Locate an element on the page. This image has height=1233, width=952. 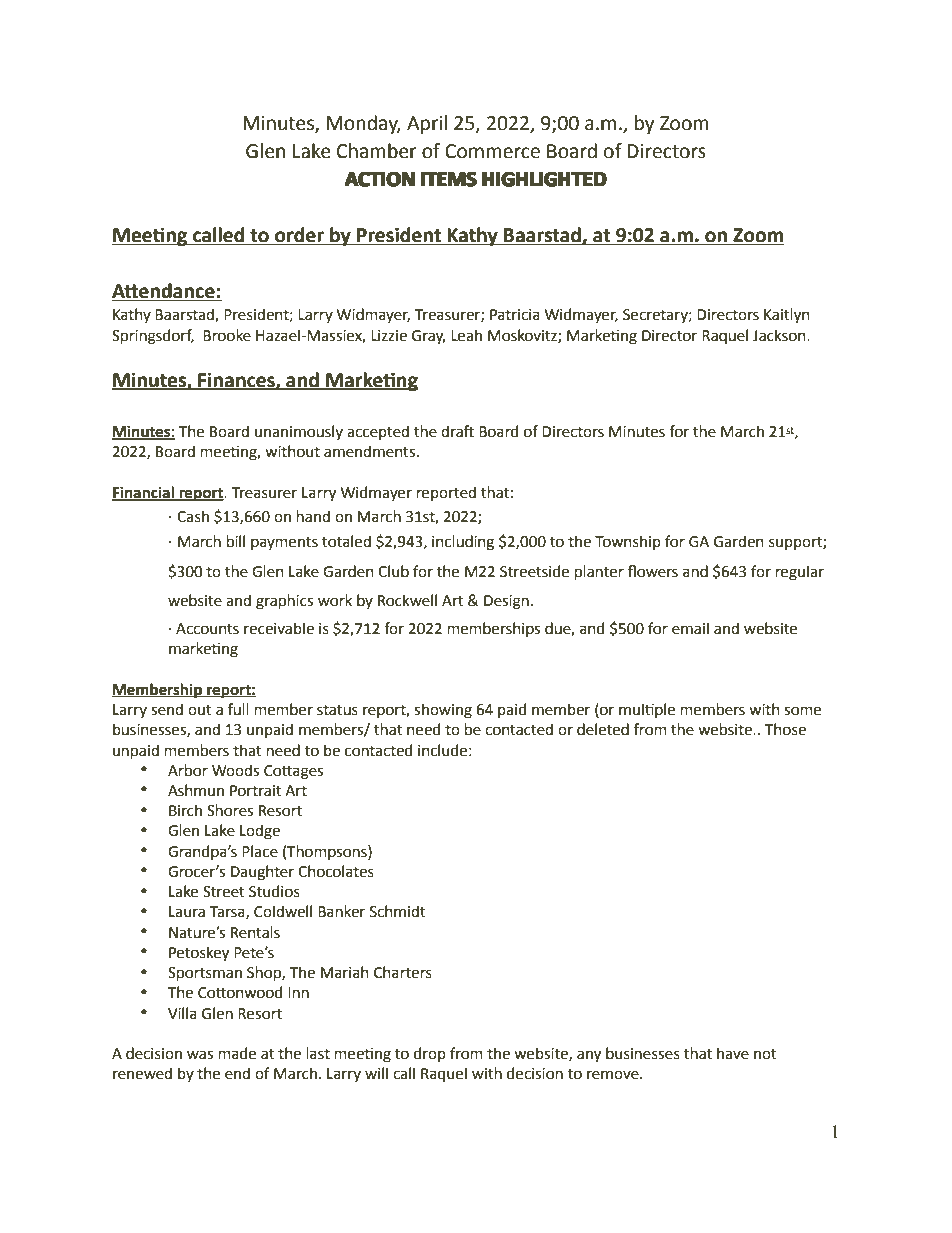
email is located at coordinates (690, 628).
